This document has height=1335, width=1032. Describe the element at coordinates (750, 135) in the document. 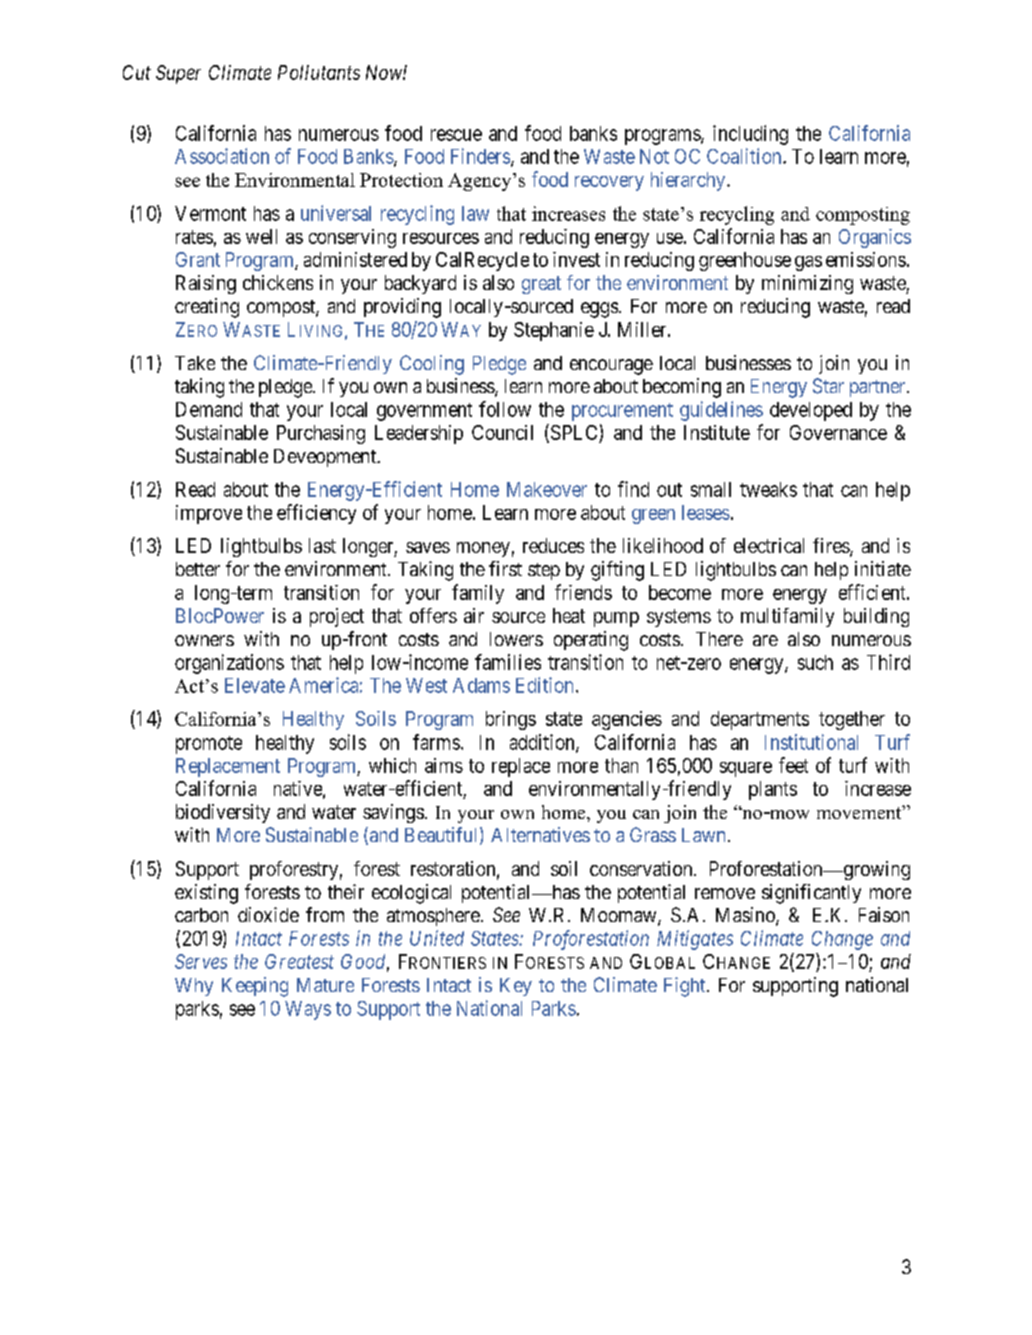

I see `including` at that location.
